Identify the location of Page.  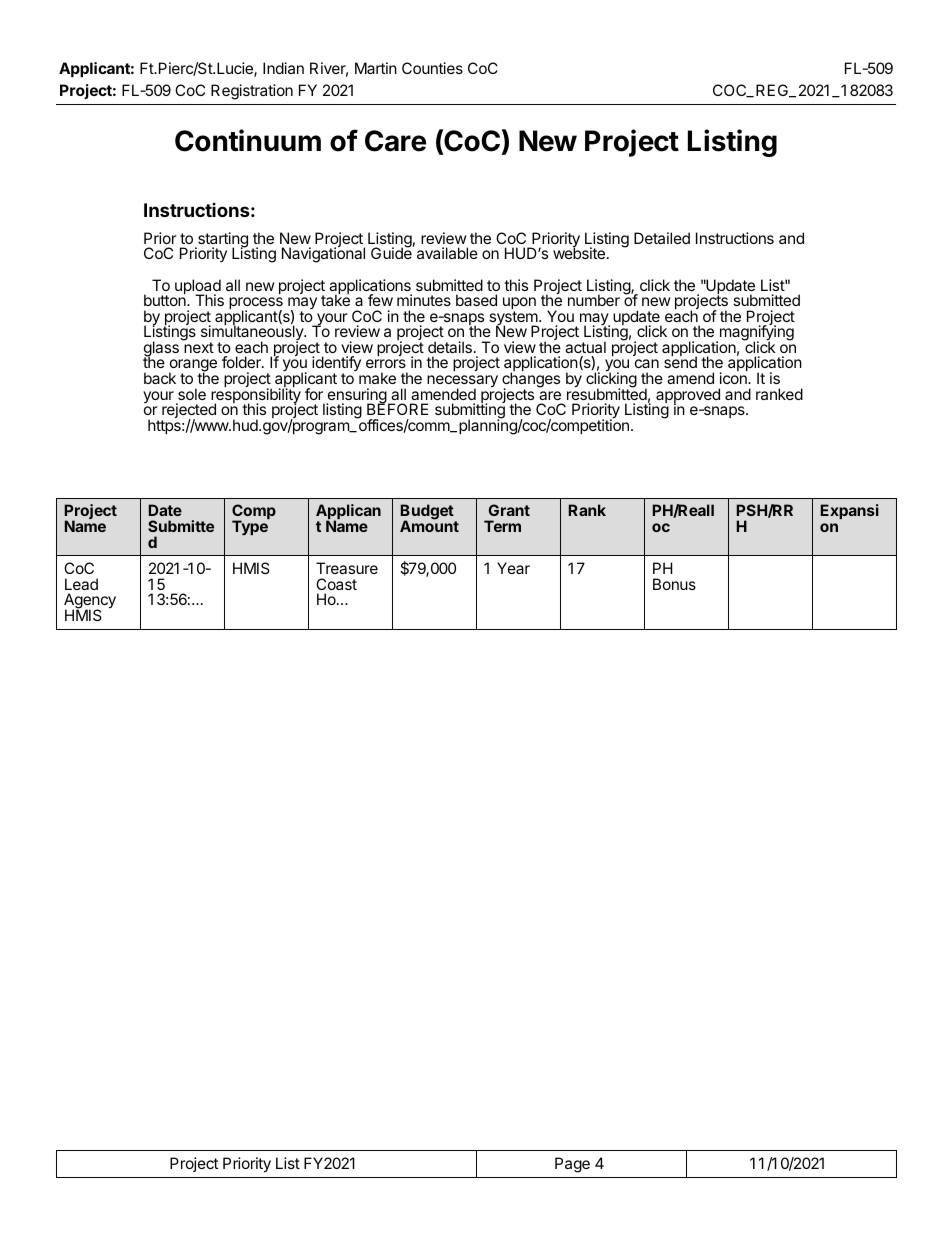
(572, 1165).
